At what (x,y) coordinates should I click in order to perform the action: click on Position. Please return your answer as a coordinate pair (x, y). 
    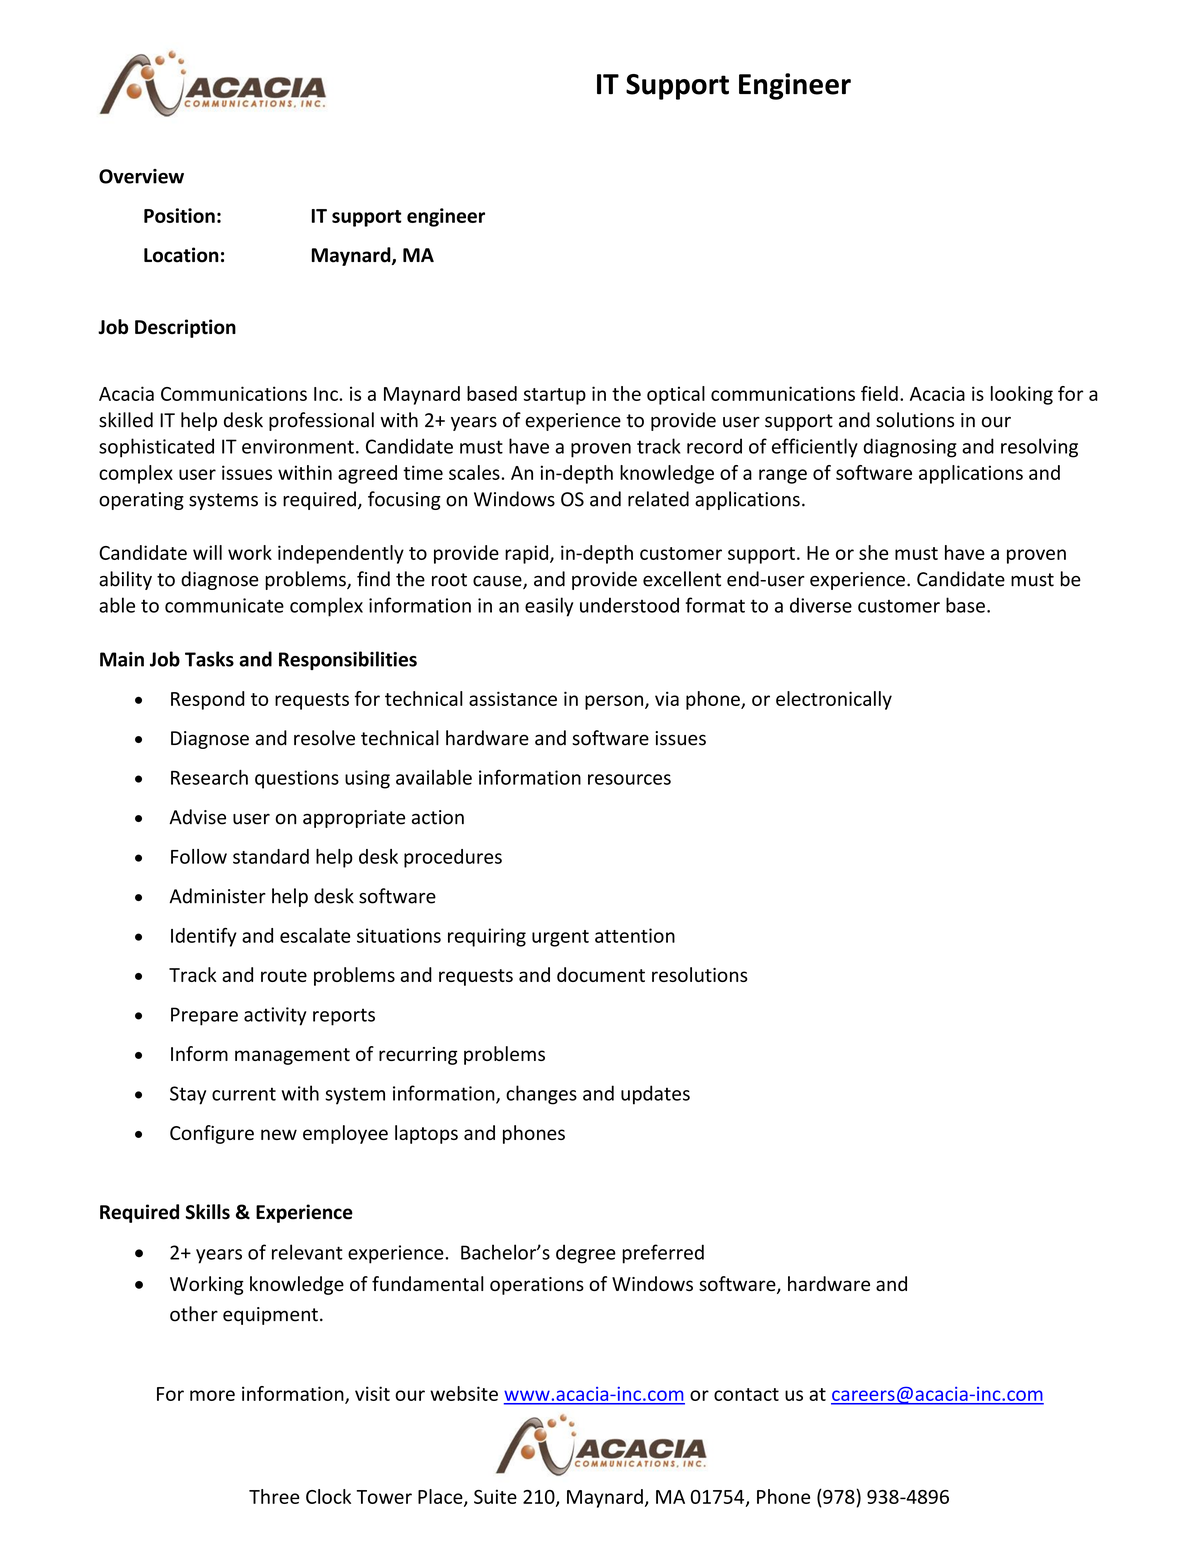
    Looking at the image, I should click on (179, 215).
